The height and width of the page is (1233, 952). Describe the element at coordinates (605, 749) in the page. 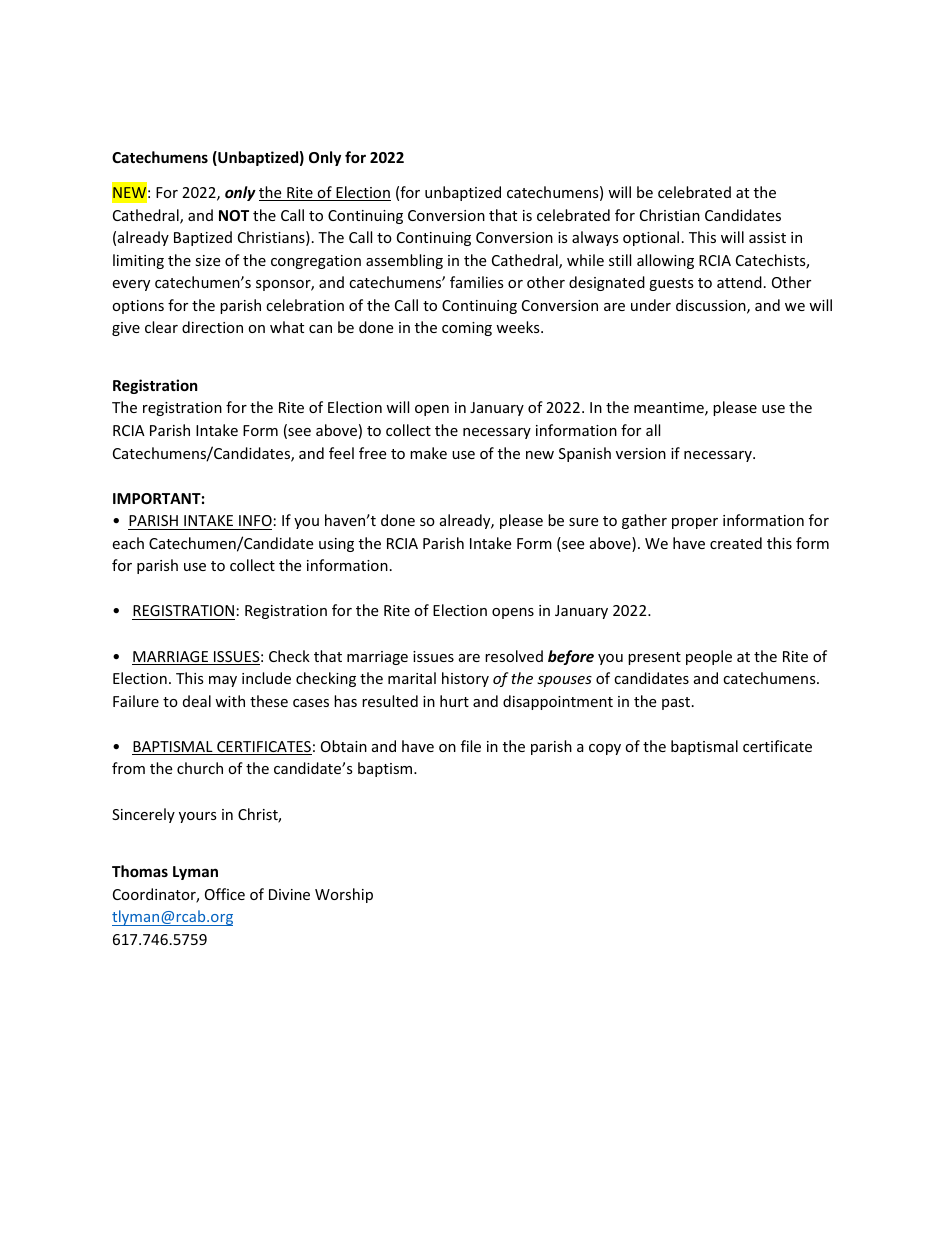

I see `copy` at that location.
